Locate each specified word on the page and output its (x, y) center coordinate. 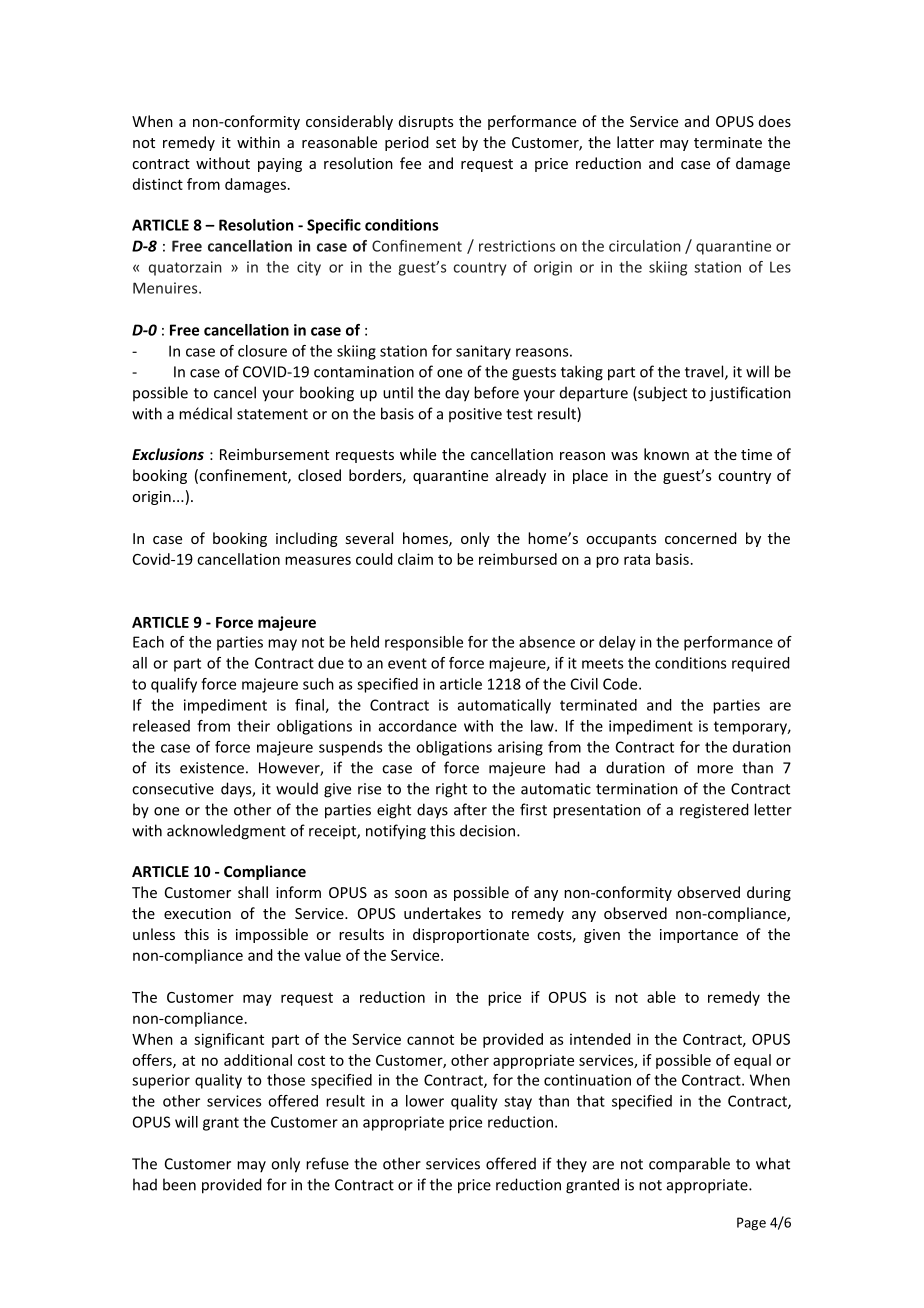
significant (229, 1040)
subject (661, 394)
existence (212, 768)
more (715, 769)
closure (262, 351)
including (307, 539)
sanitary (483, 352)
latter (635, 142)
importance (699, 936)
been (179, 1184)
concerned (701, 538)
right (451, 790)
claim (415, 559)
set (446, 143)
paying (280, 165)
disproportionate (471, 935)
